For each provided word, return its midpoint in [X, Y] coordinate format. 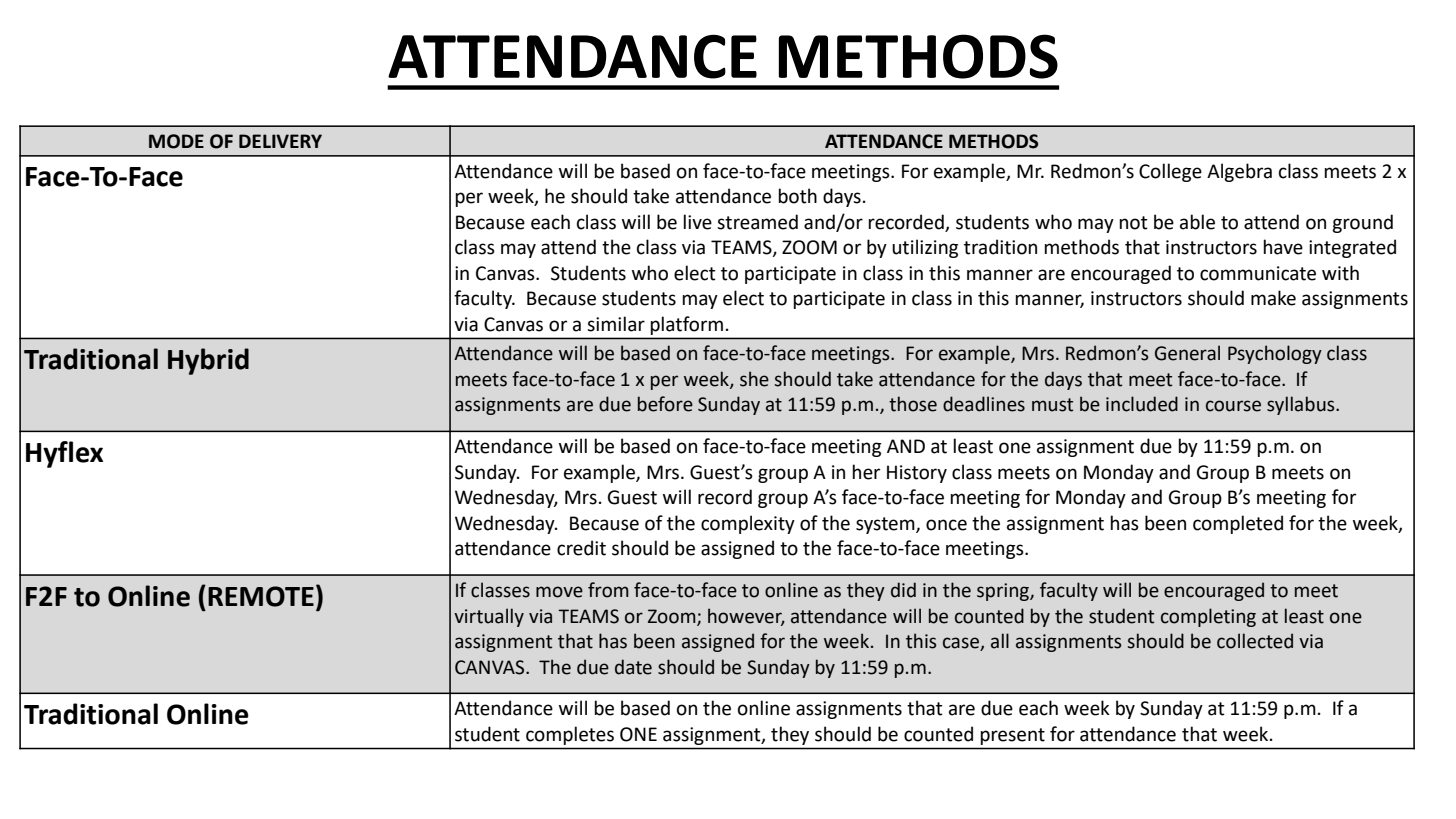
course [1233, 406]
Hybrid [208, 361]
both [797, 196]
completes [570, 736]
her [866, 472]
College [1170, 172]
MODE [176, 141]
